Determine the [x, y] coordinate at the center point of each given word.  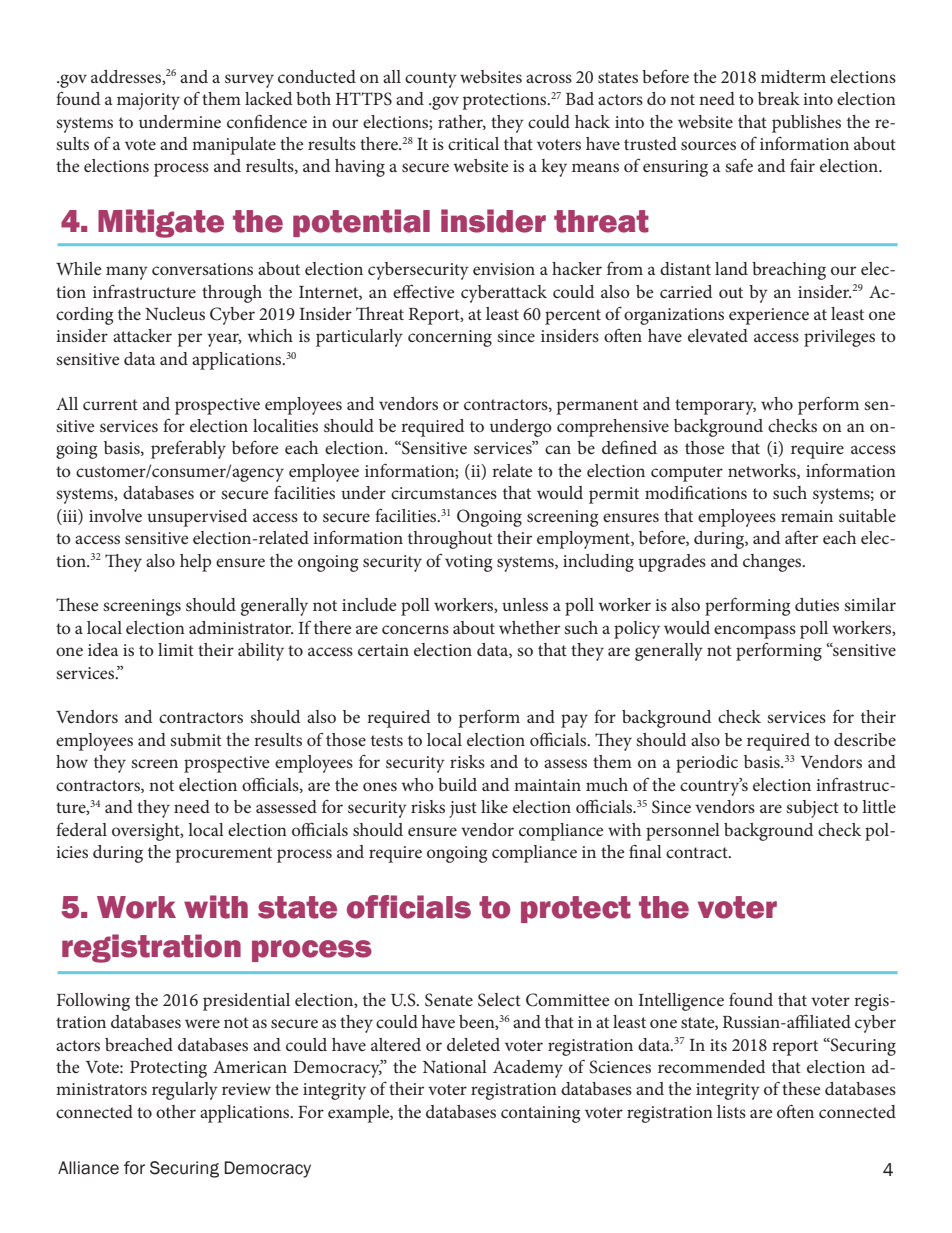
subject [812, 809]
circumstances [444, 493]
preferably [188, 449]
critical [473, 143]
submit [196, 739]
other [176, 1111]
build [457, 784]
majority [148, 101]
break [779, 98]
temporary [715, 407]
